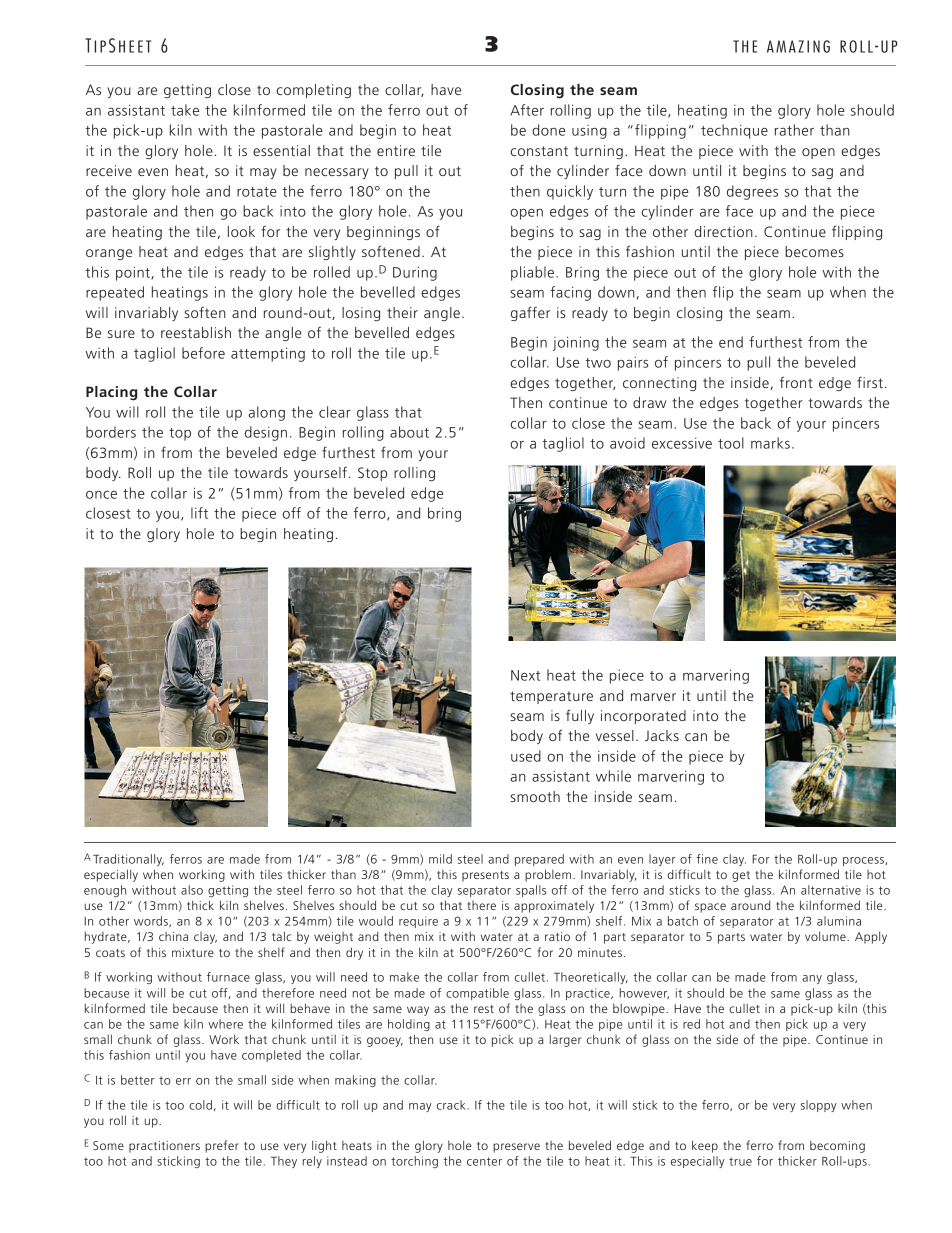 Image resolution: width=952 pixels, height=1233 pixels. Describe the element at coordinates (200, 1105) in the screenshot. I see `cold` at that location.
